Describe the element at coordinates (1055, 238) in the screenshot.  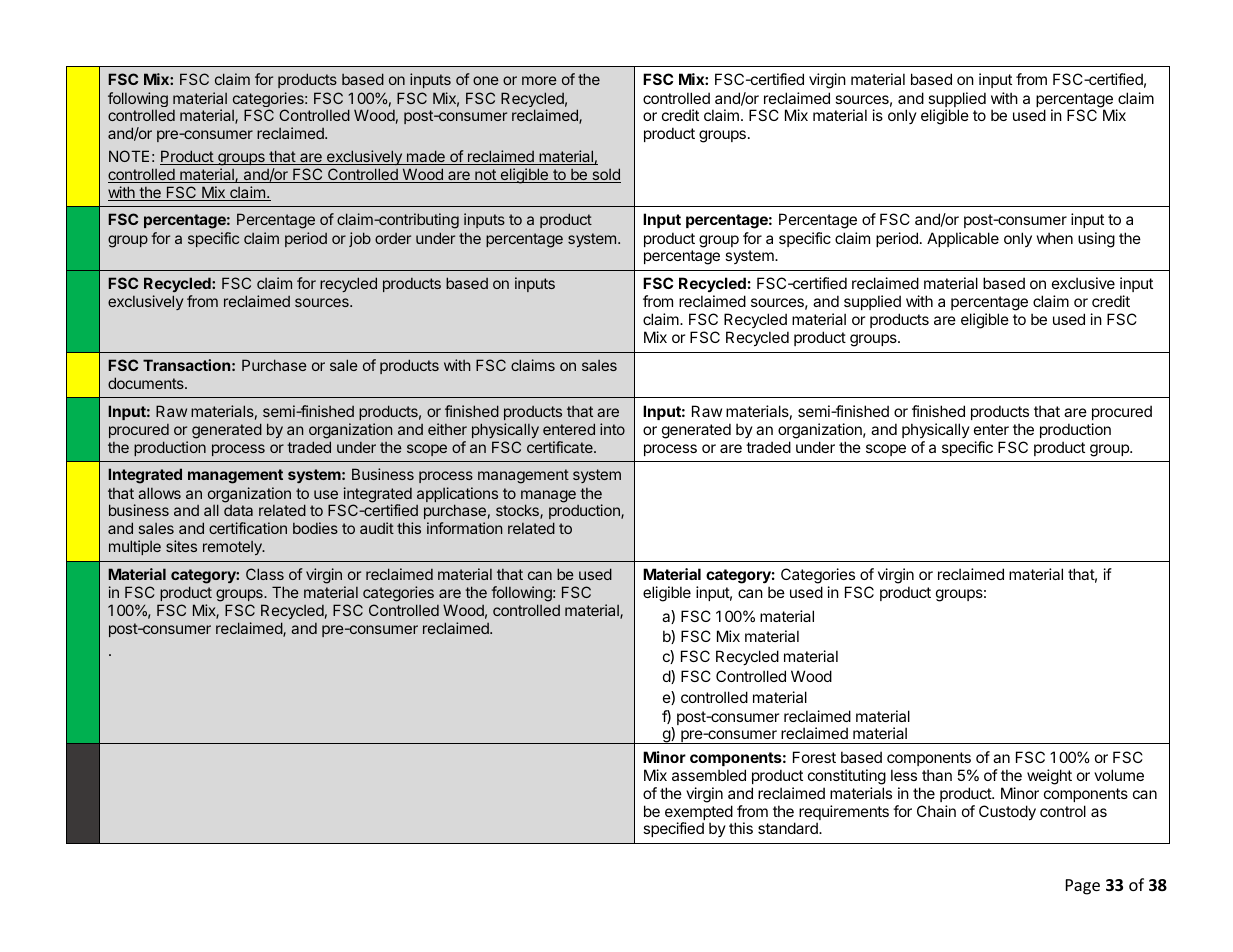
I see `when` at that location.
